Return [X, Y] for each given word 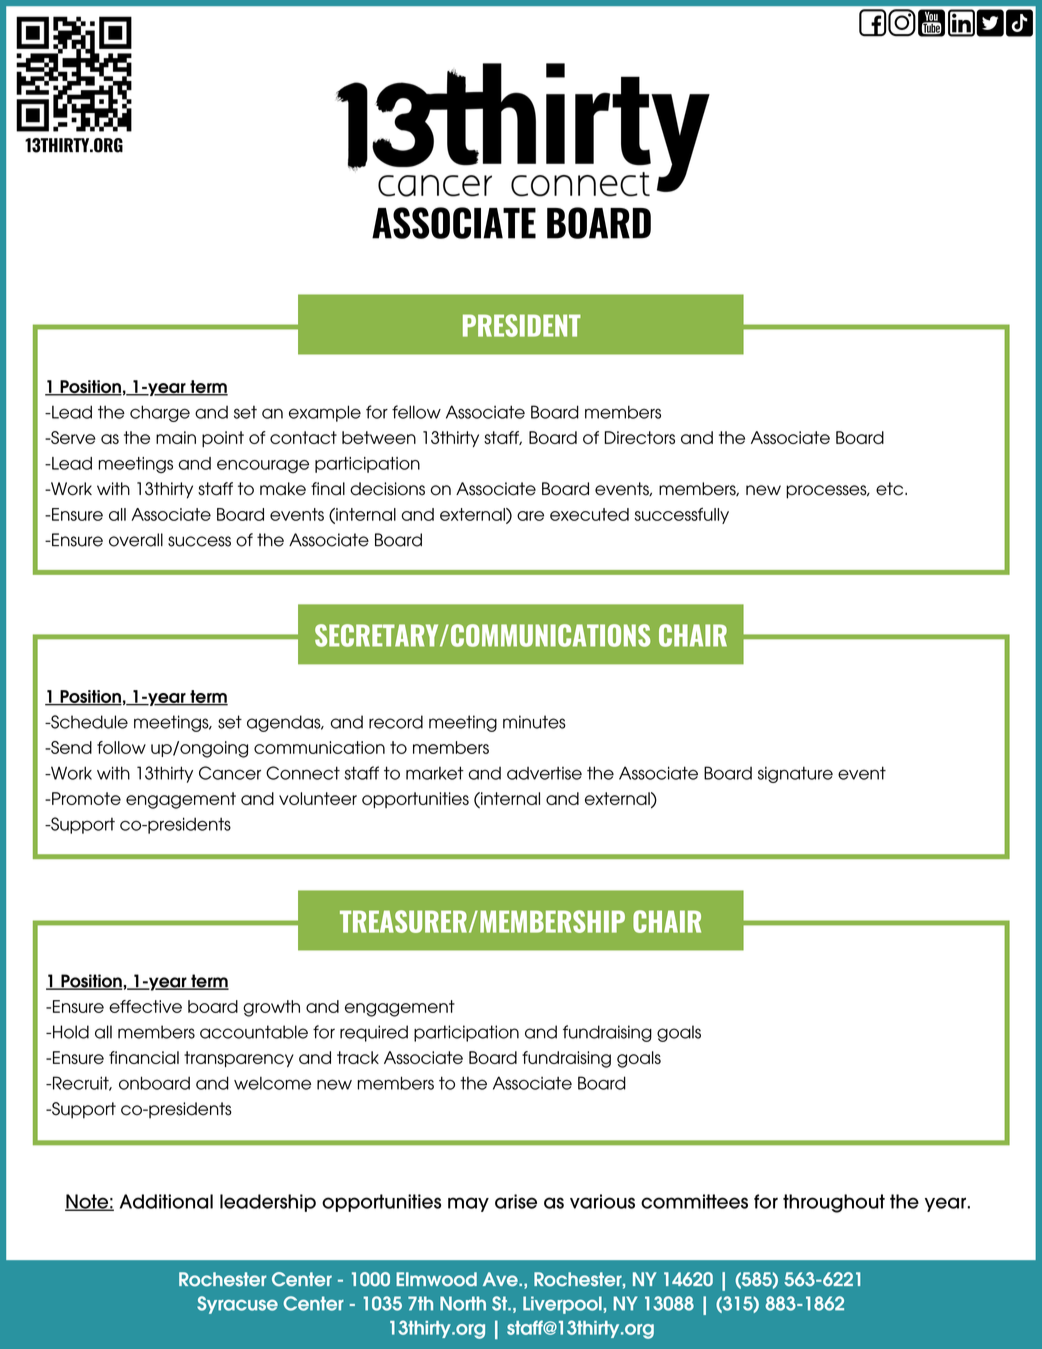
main [176, 437]
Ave [501, 1279]
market [435, 773]
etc [891, 489]
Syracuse [237, 1305]
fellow [416, 412]
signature [795, 774]
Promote [85, 798]
